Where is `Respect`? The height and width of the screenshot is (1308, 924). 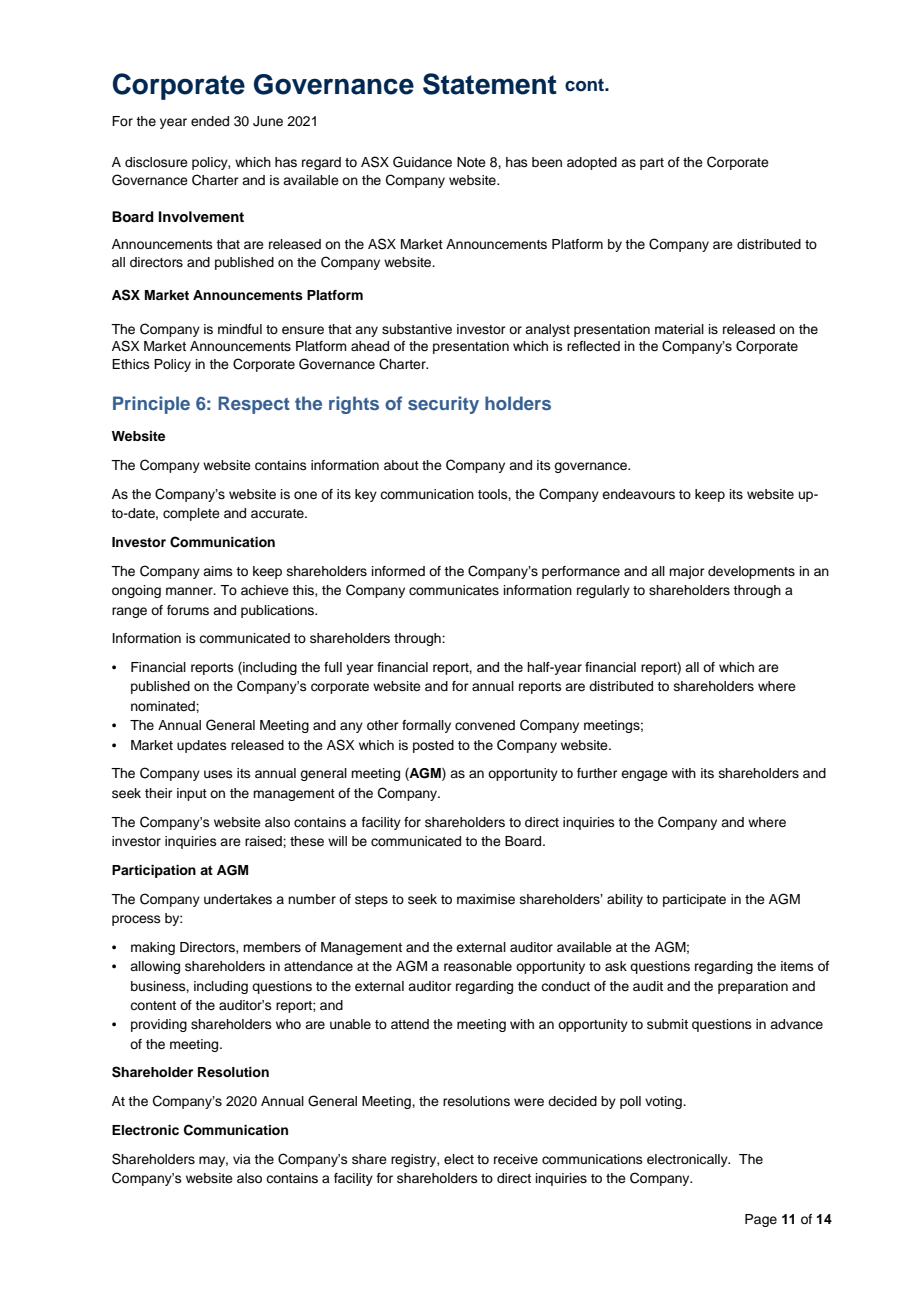 Respect is located at coordinates (254, 405).
